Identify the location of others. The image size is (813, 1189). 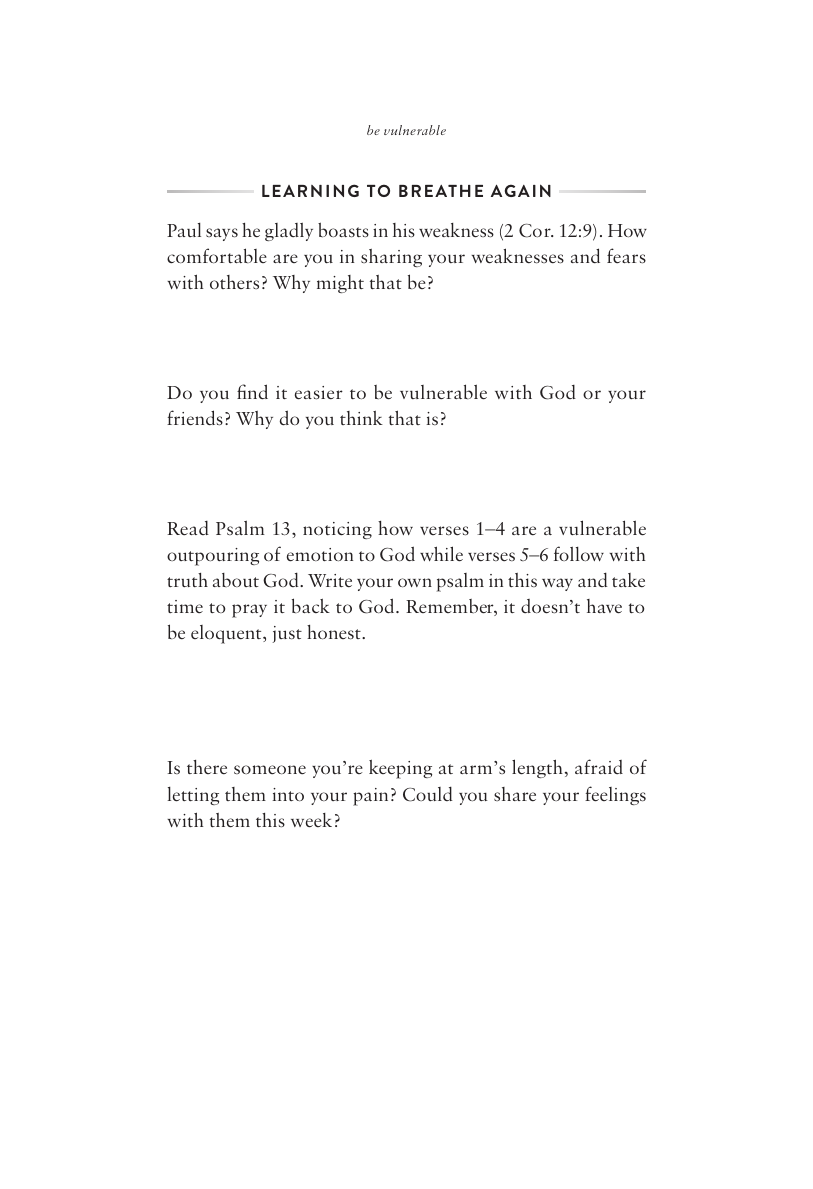
(234, 282).
